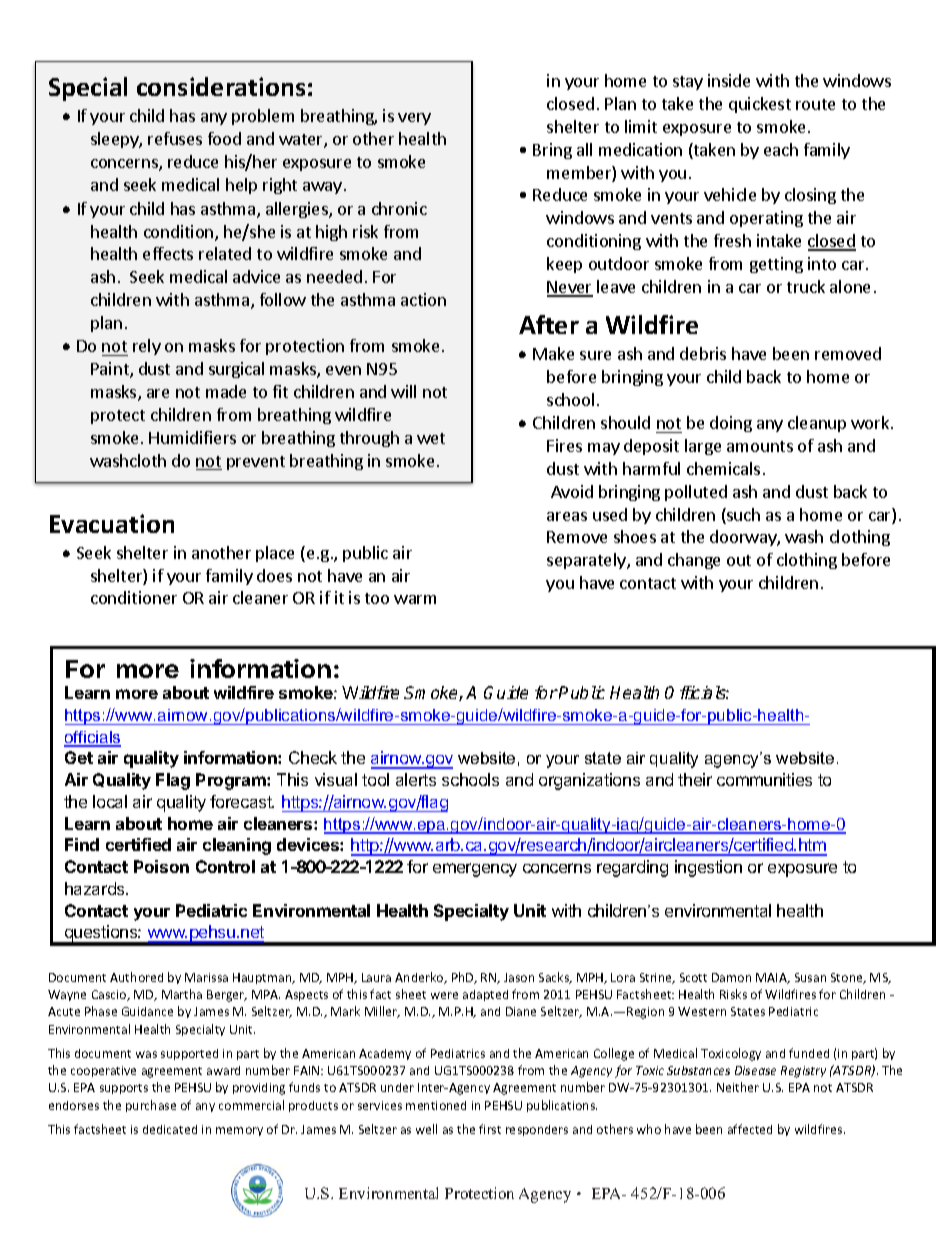  What do you see at coordinates (695, 779) in the screenshot?
I see `their` at bounding box center [695, 779].
